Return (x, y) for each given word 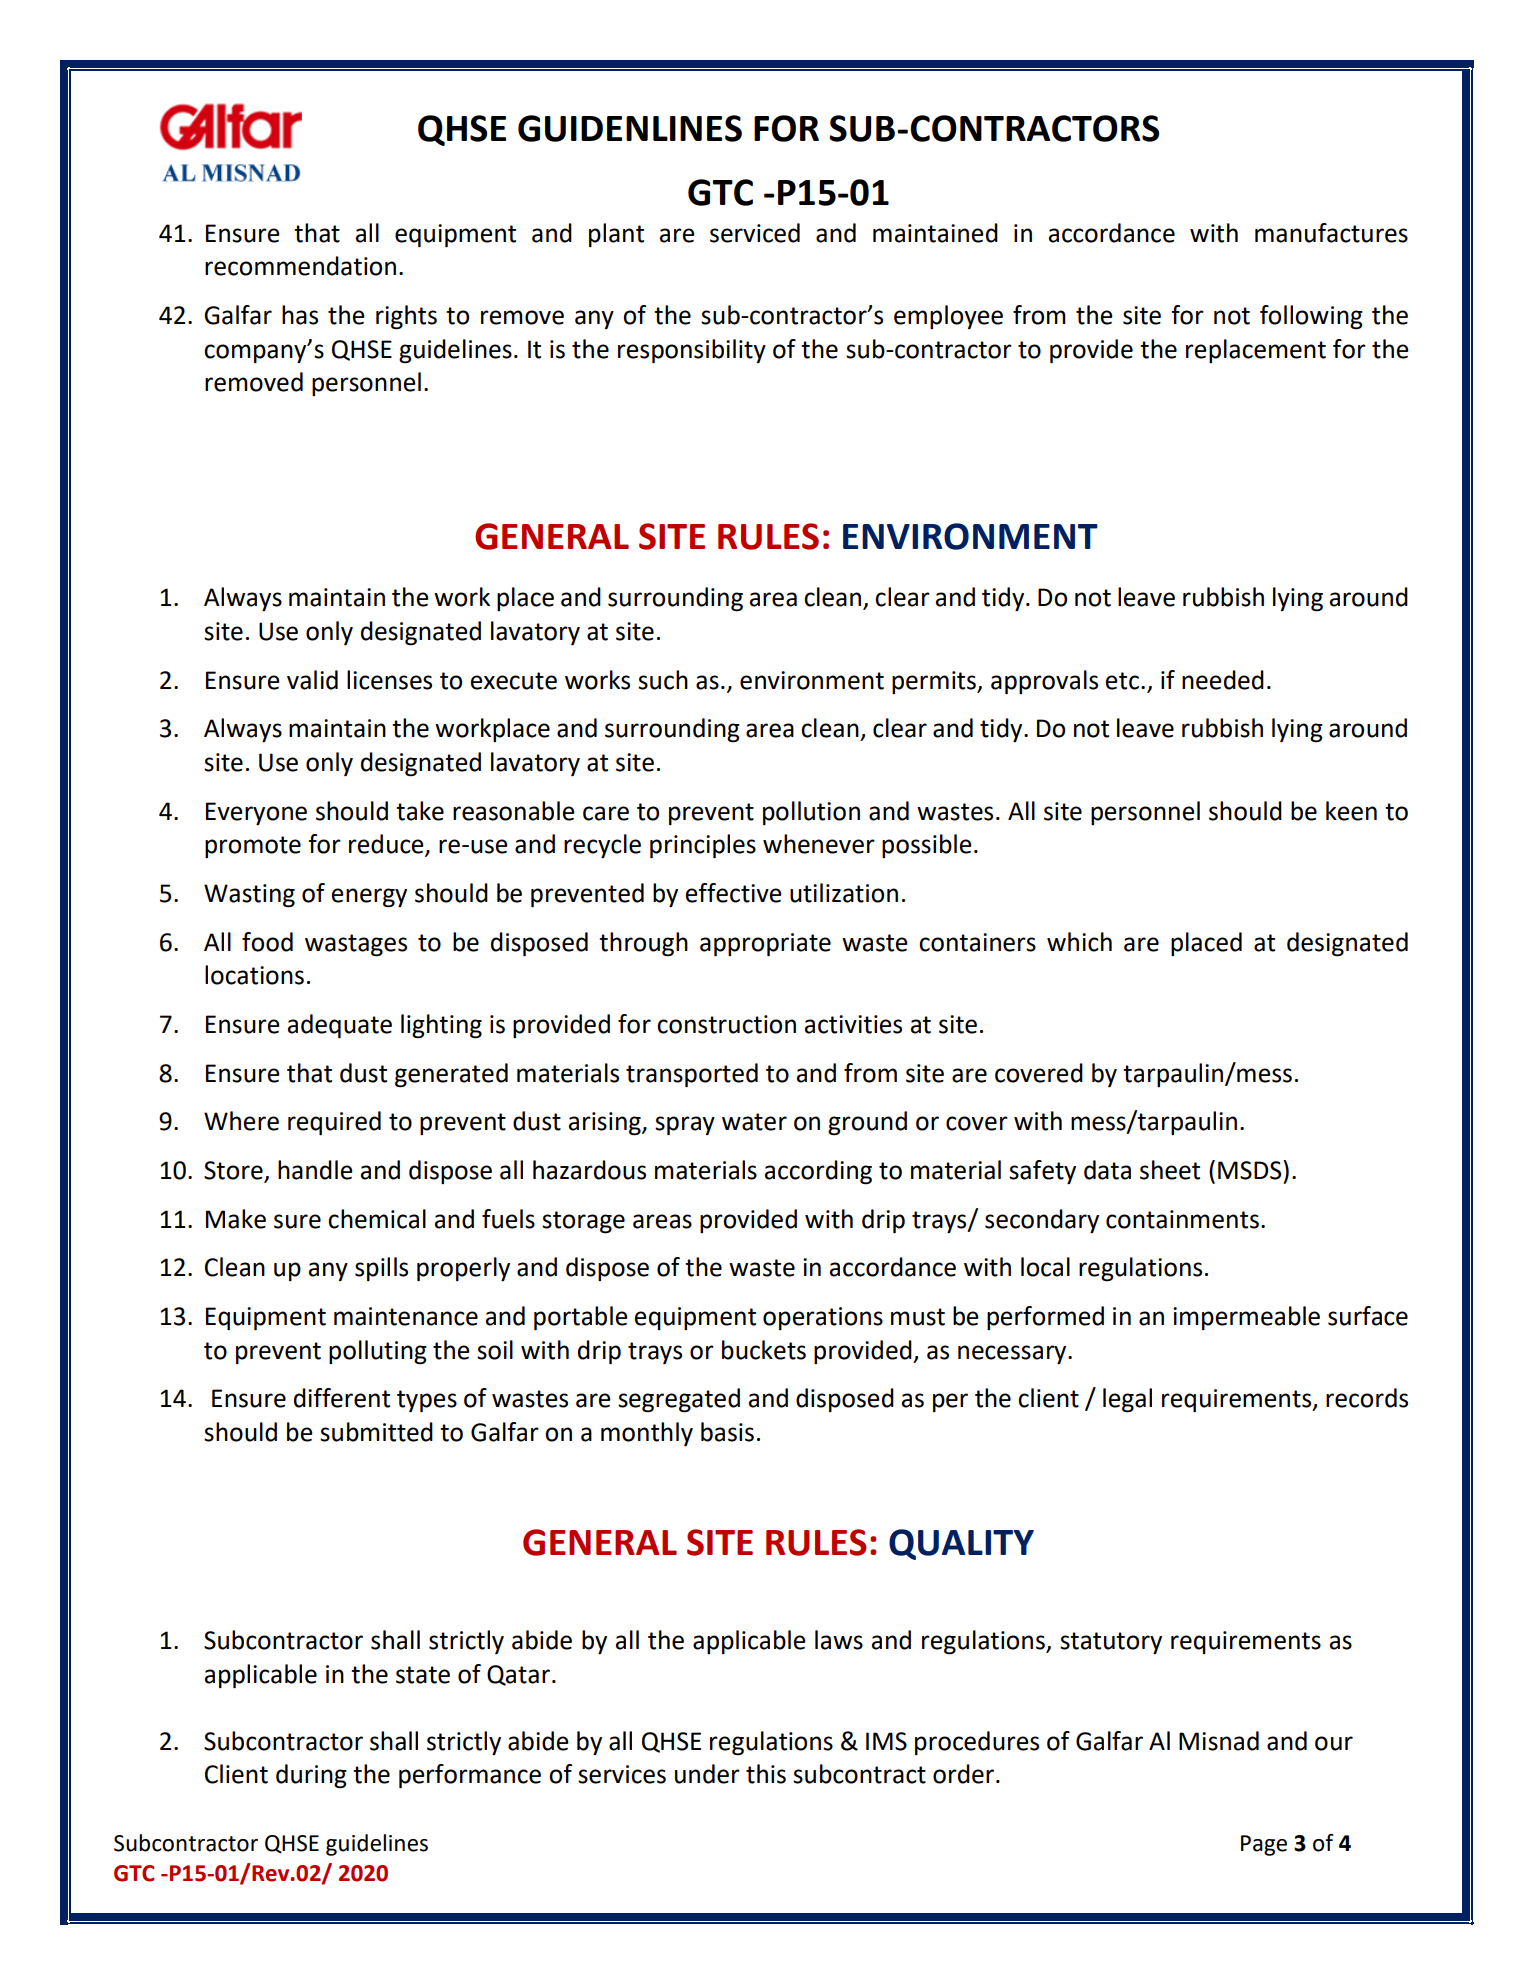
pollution (811, 813)
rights (406, 317)
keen (1351, 811)
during (311, 1776)
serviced (755, 233)
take (420, 811)
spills (381, 1269)
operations (823, 1318)
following (1311, 317)
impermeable (1246, 1318)
